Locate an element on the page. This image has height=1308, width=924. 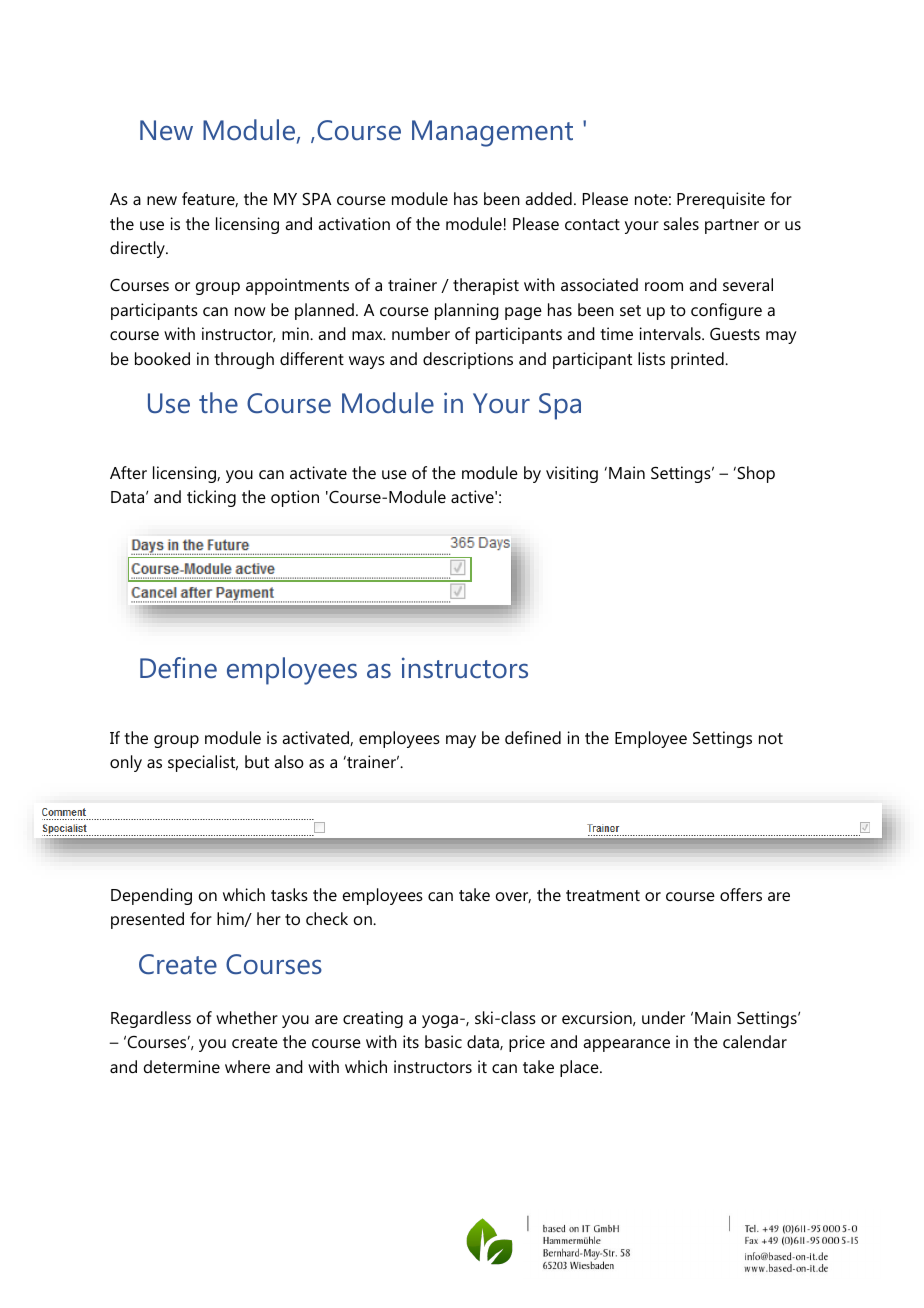
directly is located at coordinates (138, 249).
